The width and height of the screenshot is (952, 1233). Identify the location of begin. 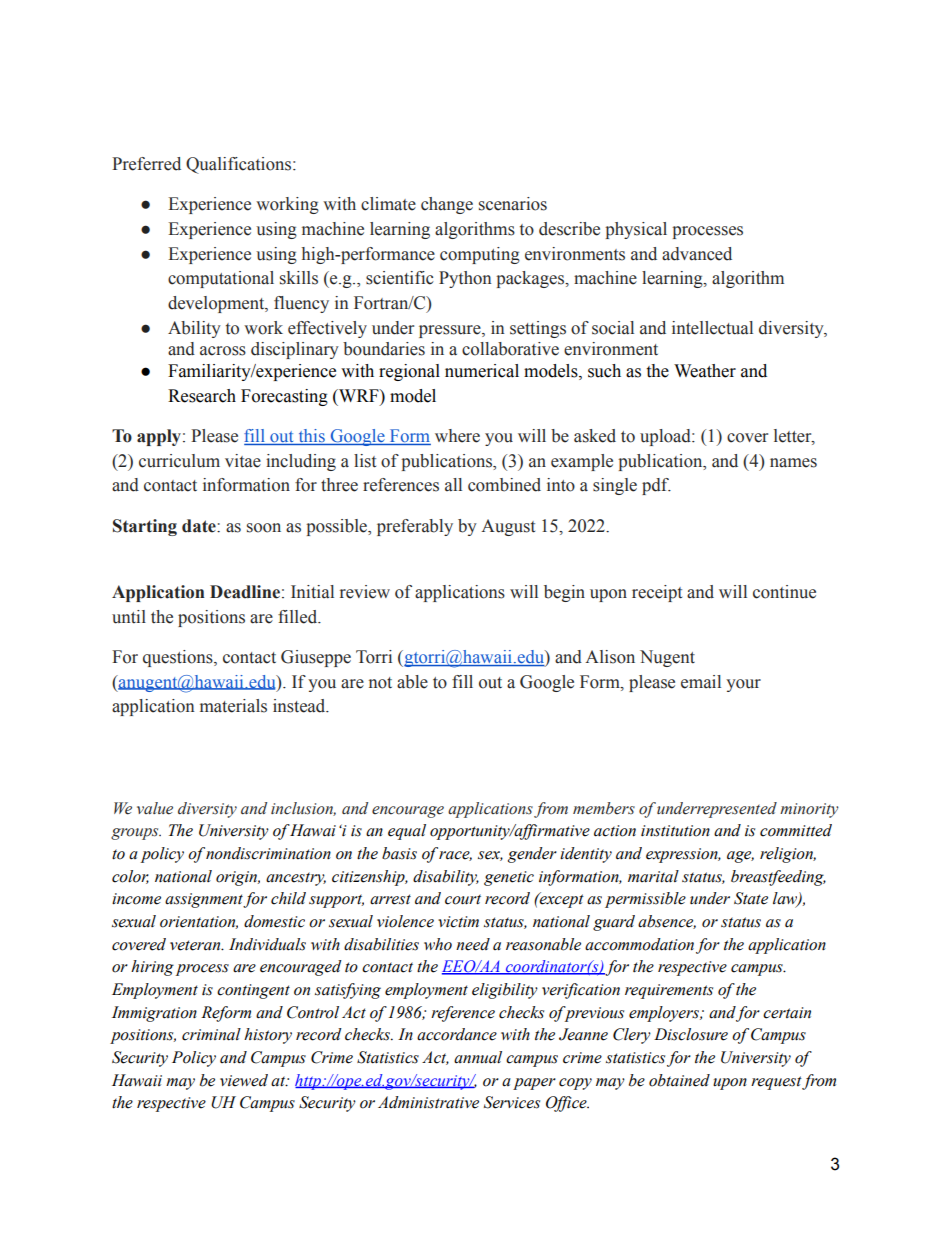
(564, 593).
